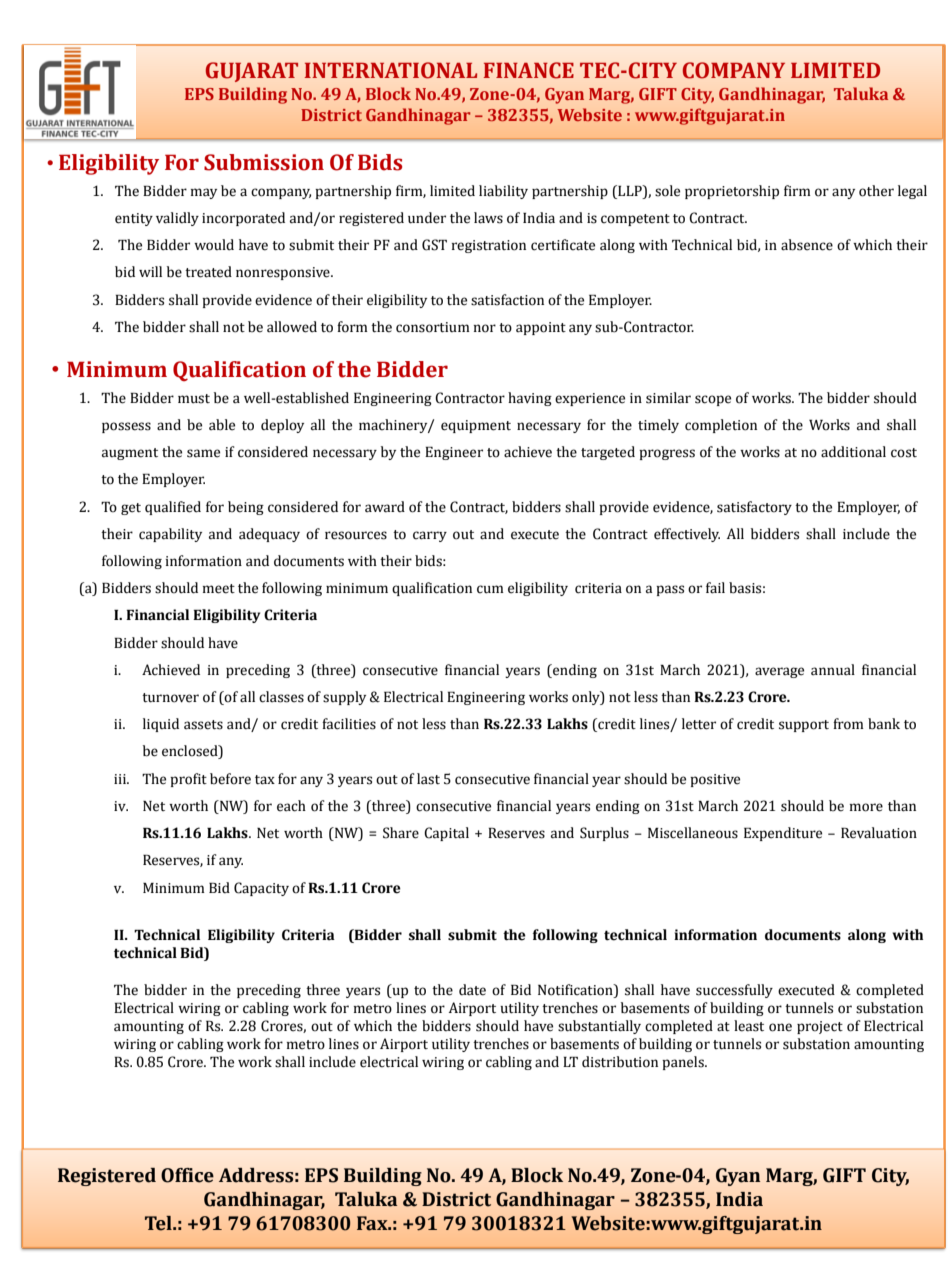  Describe the element at coordinates (713, 400) in the screenshot. I see `scope` at that location.
